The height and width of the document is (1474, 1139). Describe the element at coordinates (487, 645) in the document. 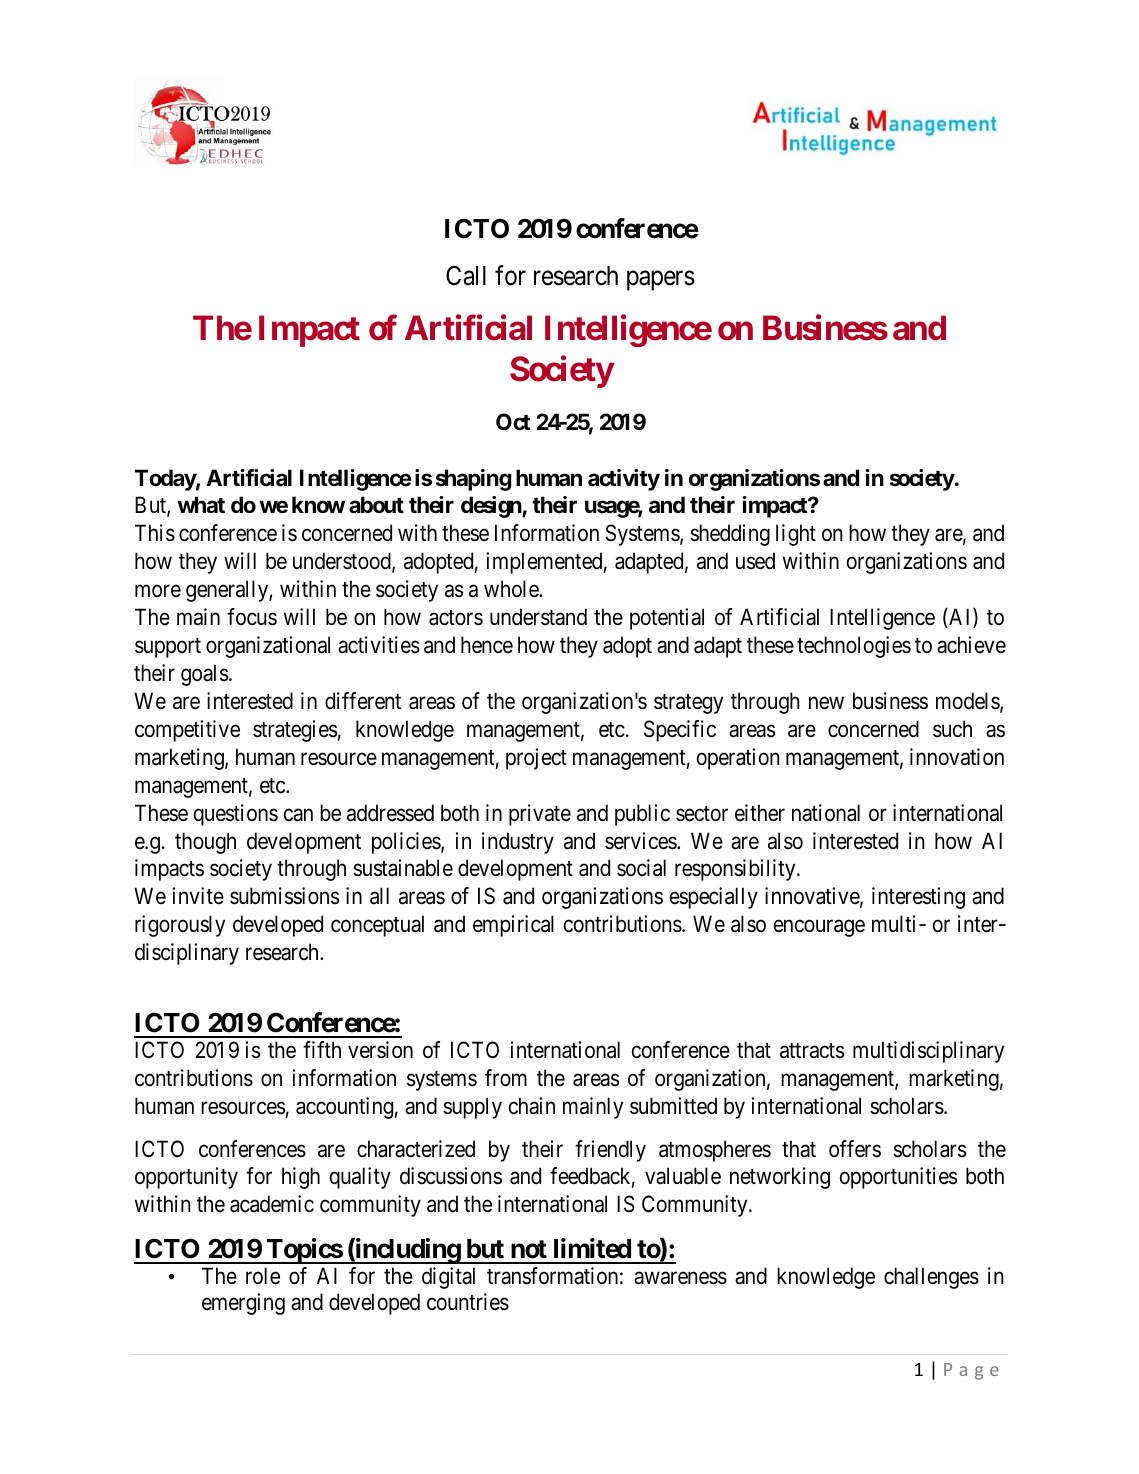

I see `hence` at that location.
